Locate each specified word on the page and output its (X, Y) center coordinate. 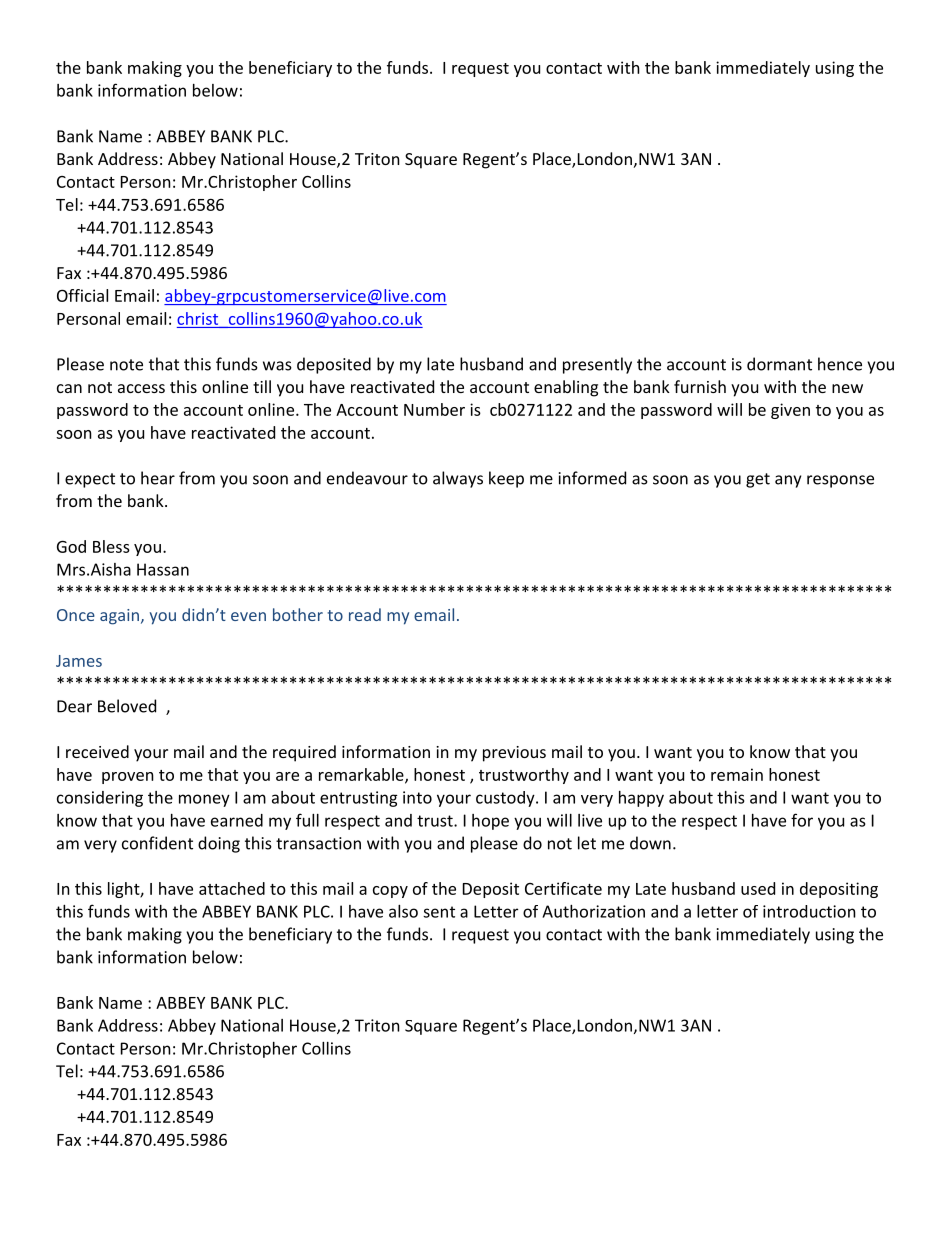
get (758, 480)
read (365, 614)
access (141, 388)
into (417, 797)
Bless (111, 546)
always (458, 479)
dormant (779, 364)
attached (232, 888)
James (79, 661)
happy (641, 799)
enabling (566, 388)
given (790, 411)
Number (434, 409)
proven (128, 778)
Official (82, 295)
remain (737, 774)
